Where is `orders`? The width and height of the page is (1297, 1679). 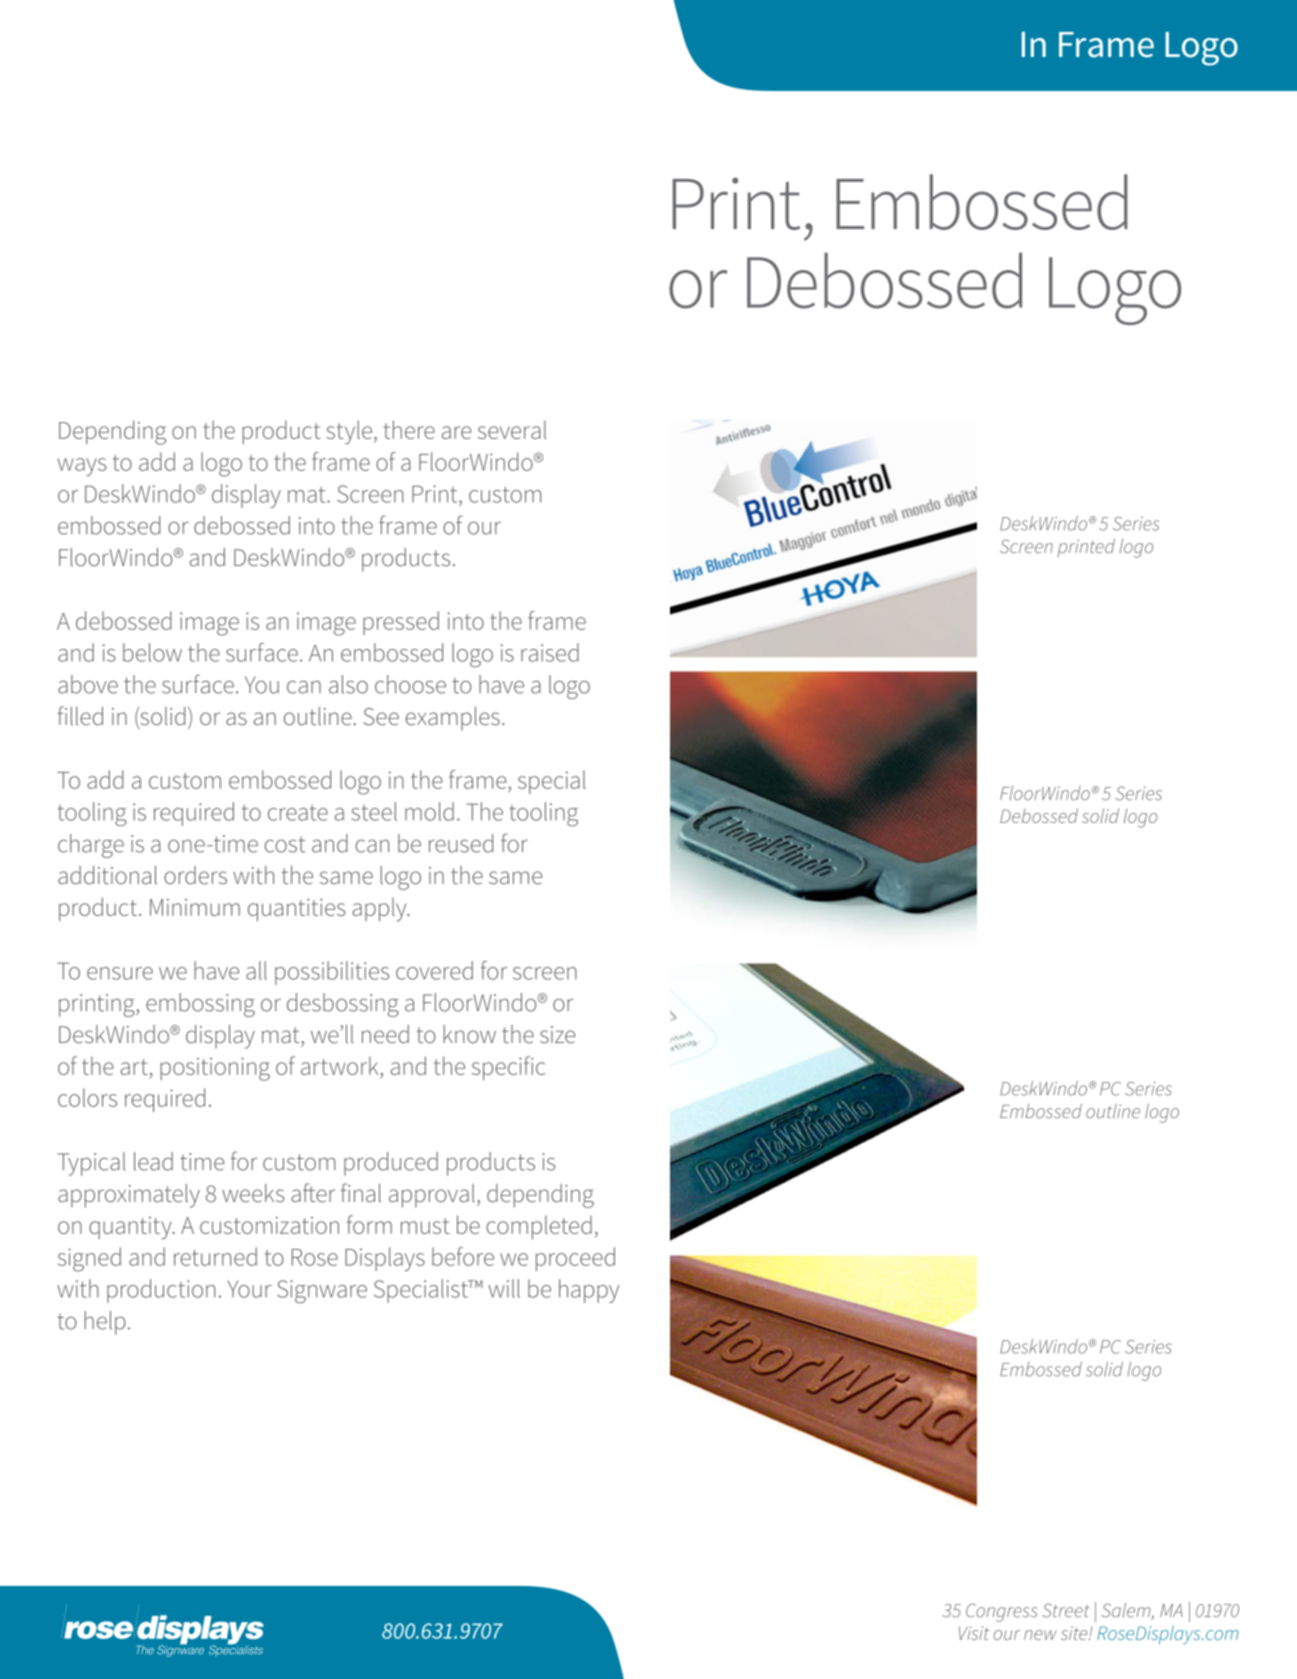 orders is located at coordinates (195, 875).
